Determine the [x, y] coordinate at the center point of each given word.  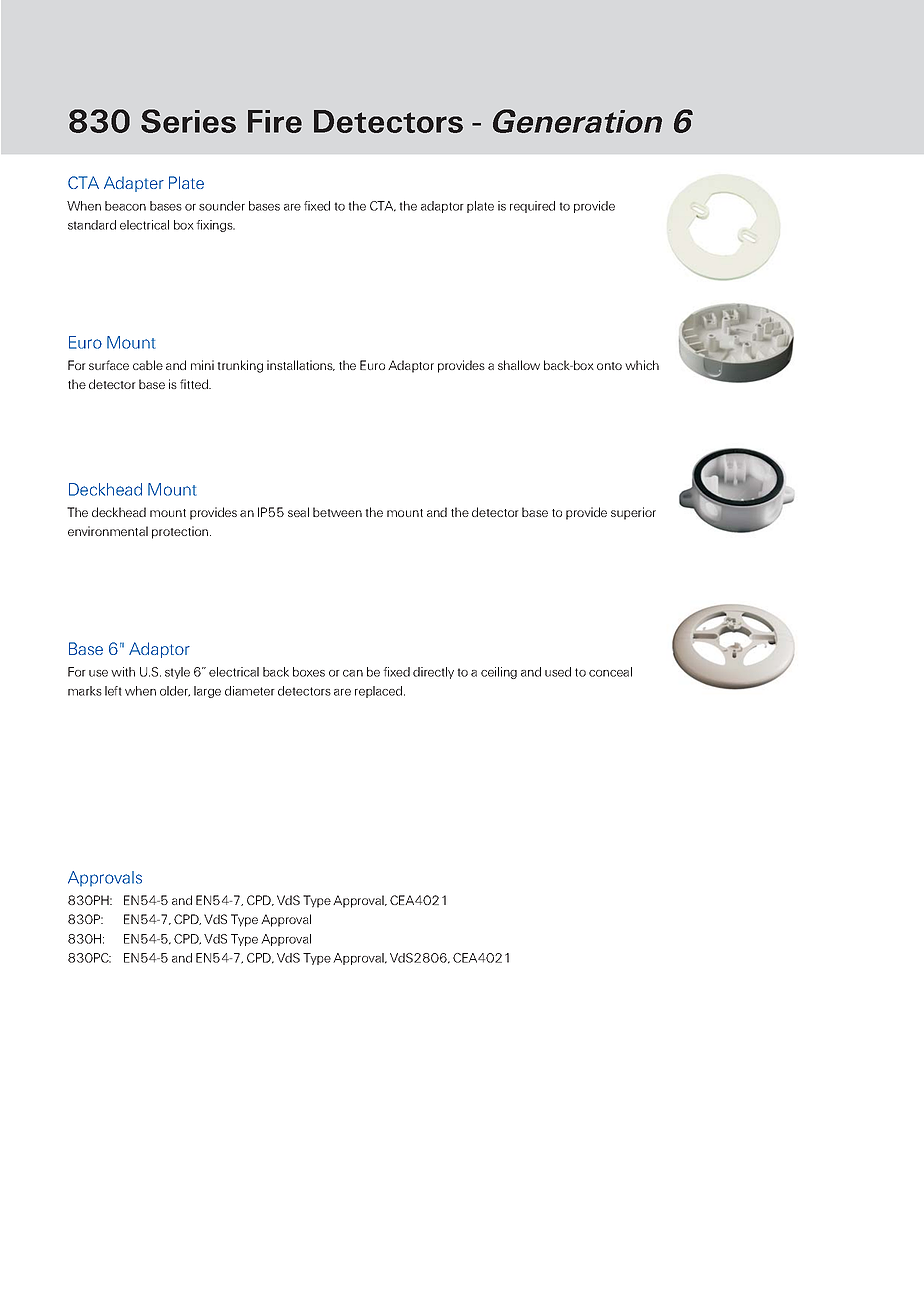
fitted [195, 384]
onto [609, 366]
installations [301, 365]
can [353, 673]
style [177, 673]
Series [188, 121]
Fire [275, 121]
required [532, 207]
